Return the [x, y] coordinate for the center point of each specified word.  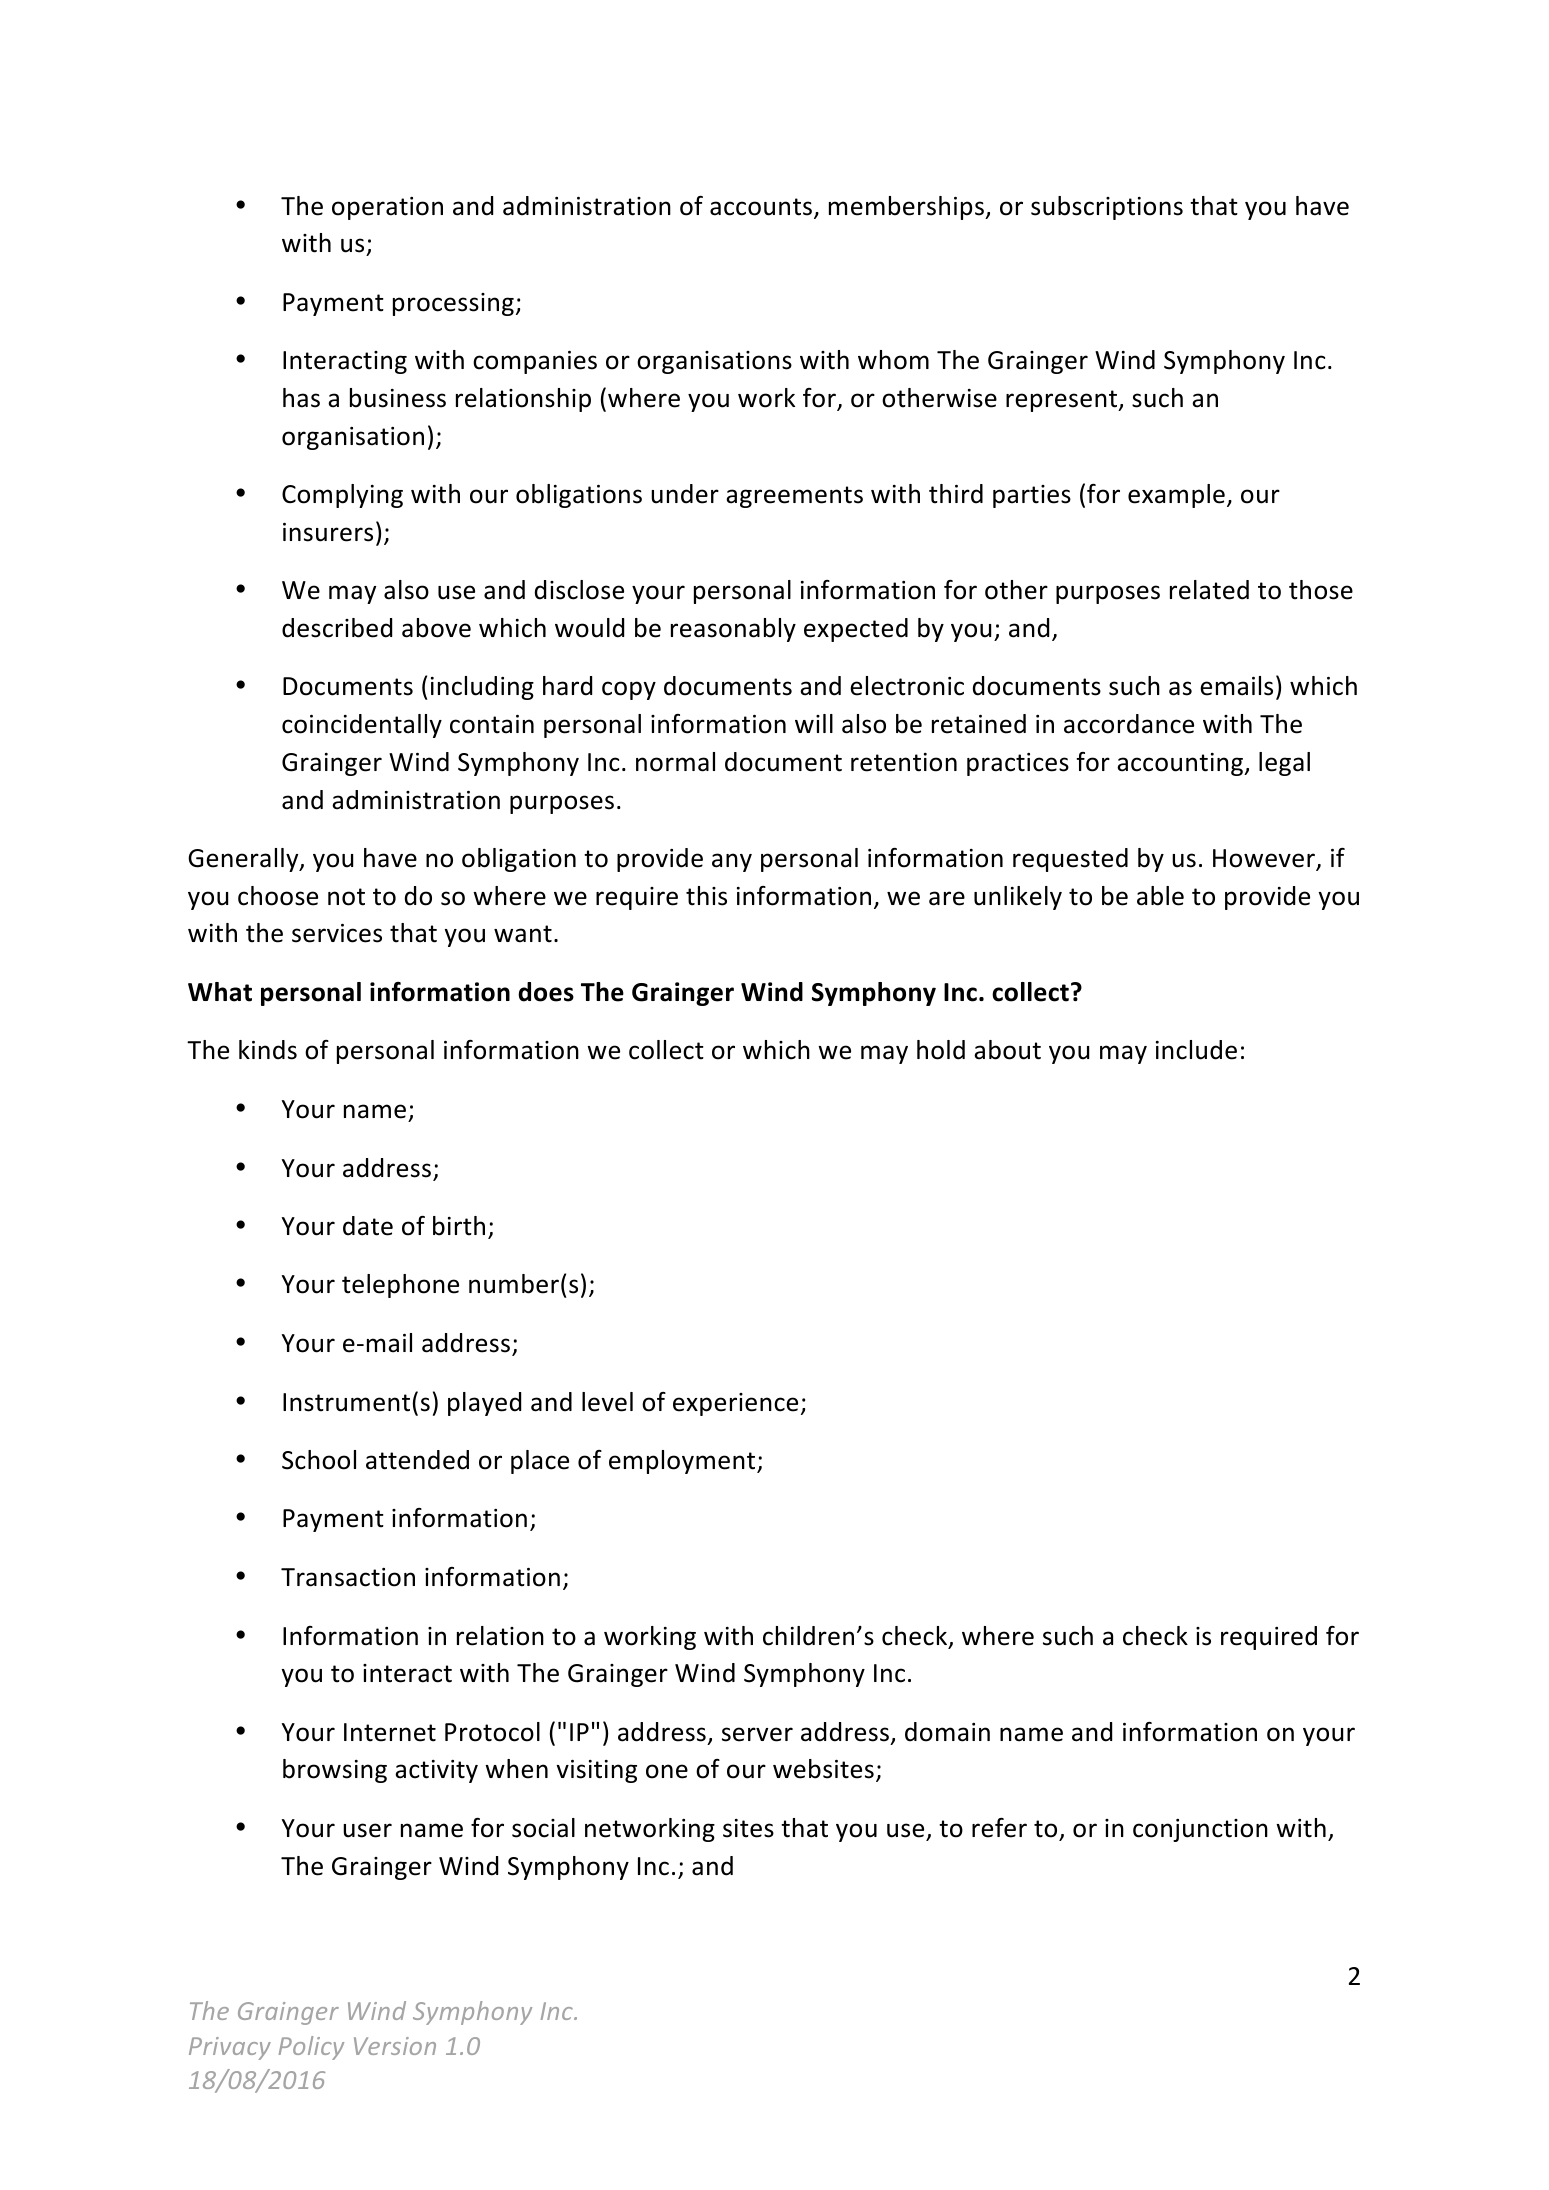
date [368, 1226]
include [1196, 1050]
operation [387, 208]
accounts [761, 207]
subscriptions [1107, 208]
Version [395, 2046]
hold [941, 1050]
